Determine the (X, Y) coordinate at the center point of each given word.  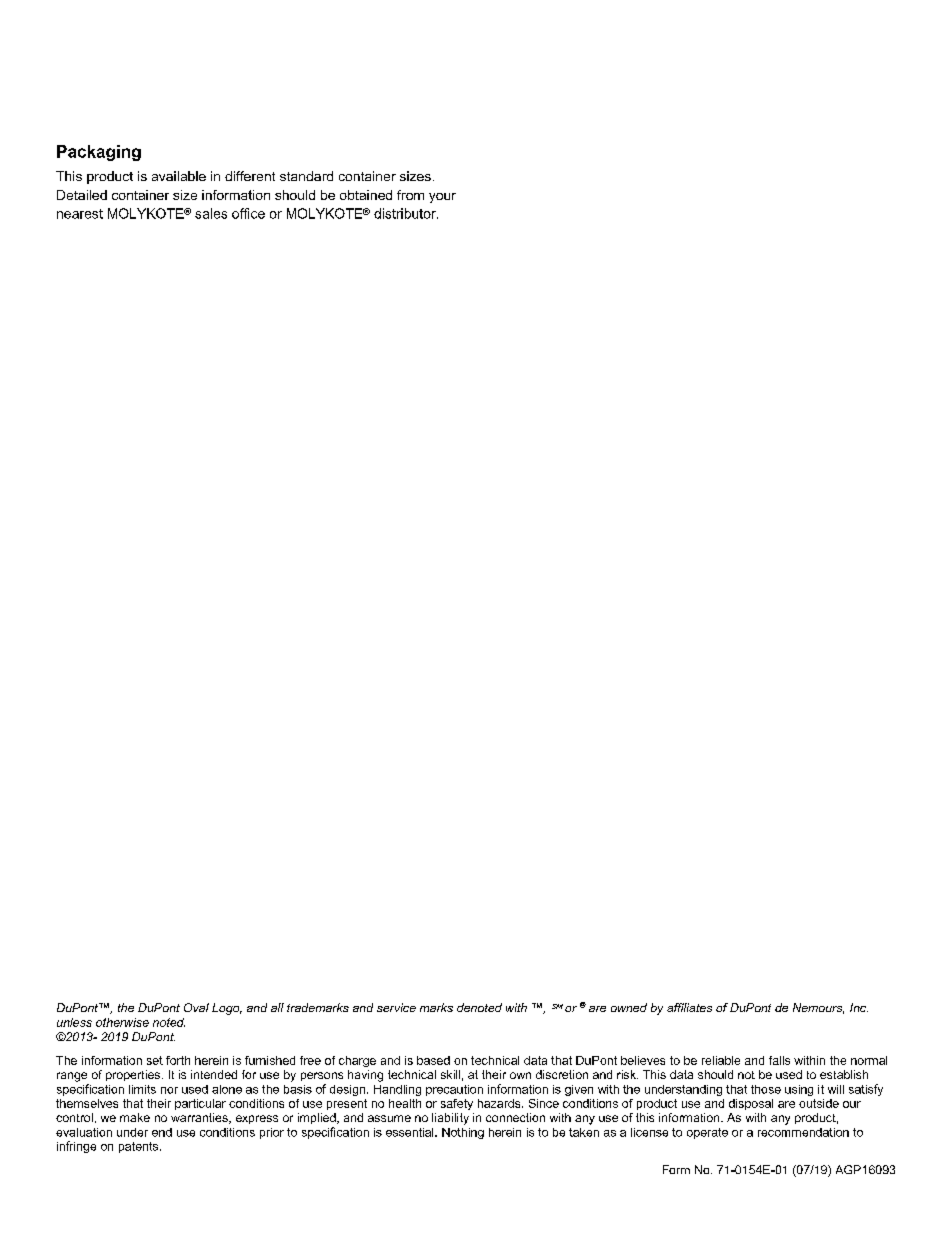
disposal (751, 1104)
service (396, 1007)
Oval (196, 1007)
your (442, 198)
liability (450, 1119)
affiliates (689, 1007)
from (410, 195)
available (179, 176)
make (135, 1117)
